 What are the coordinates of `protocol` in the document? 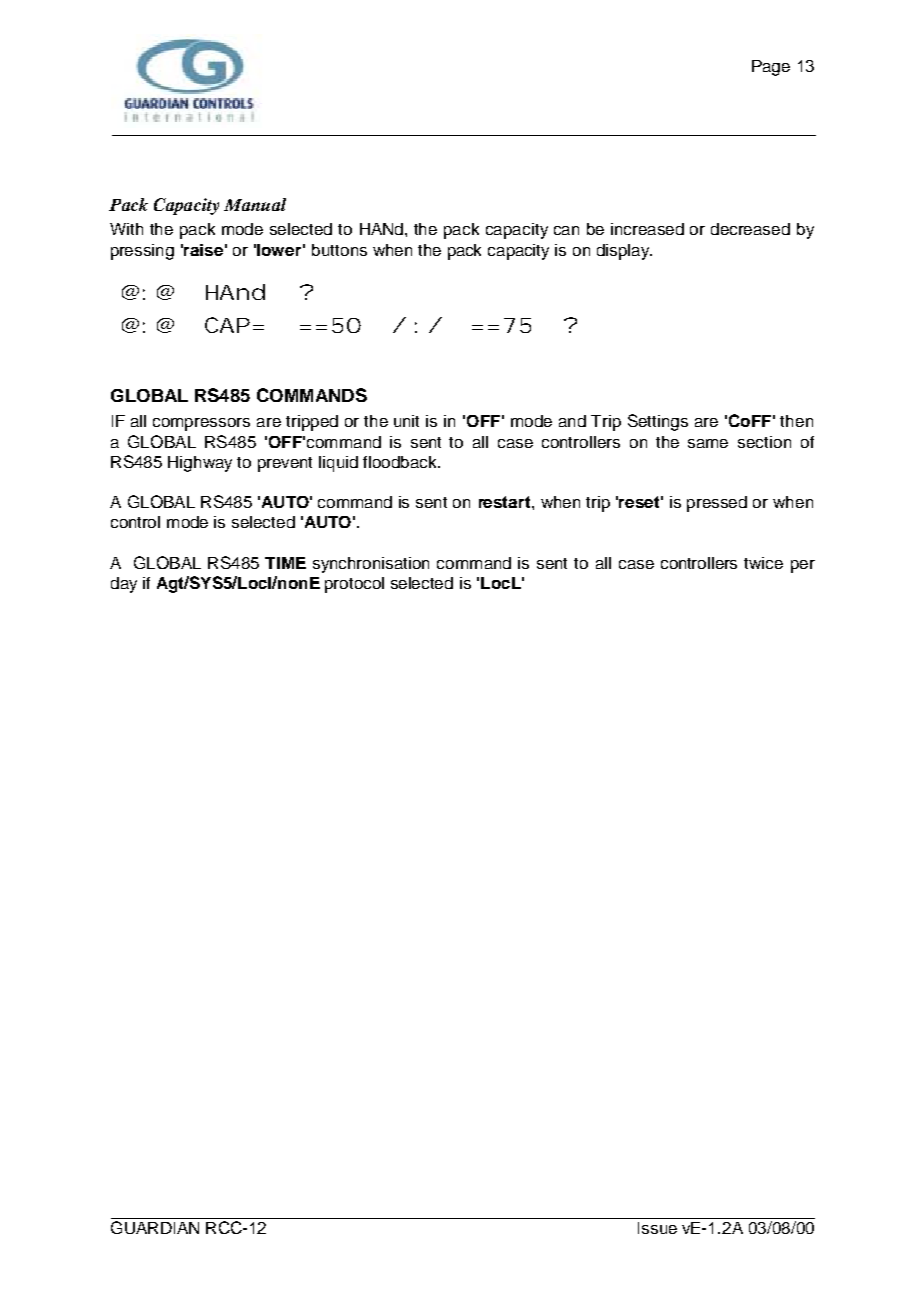 It's located at (354, 585).
